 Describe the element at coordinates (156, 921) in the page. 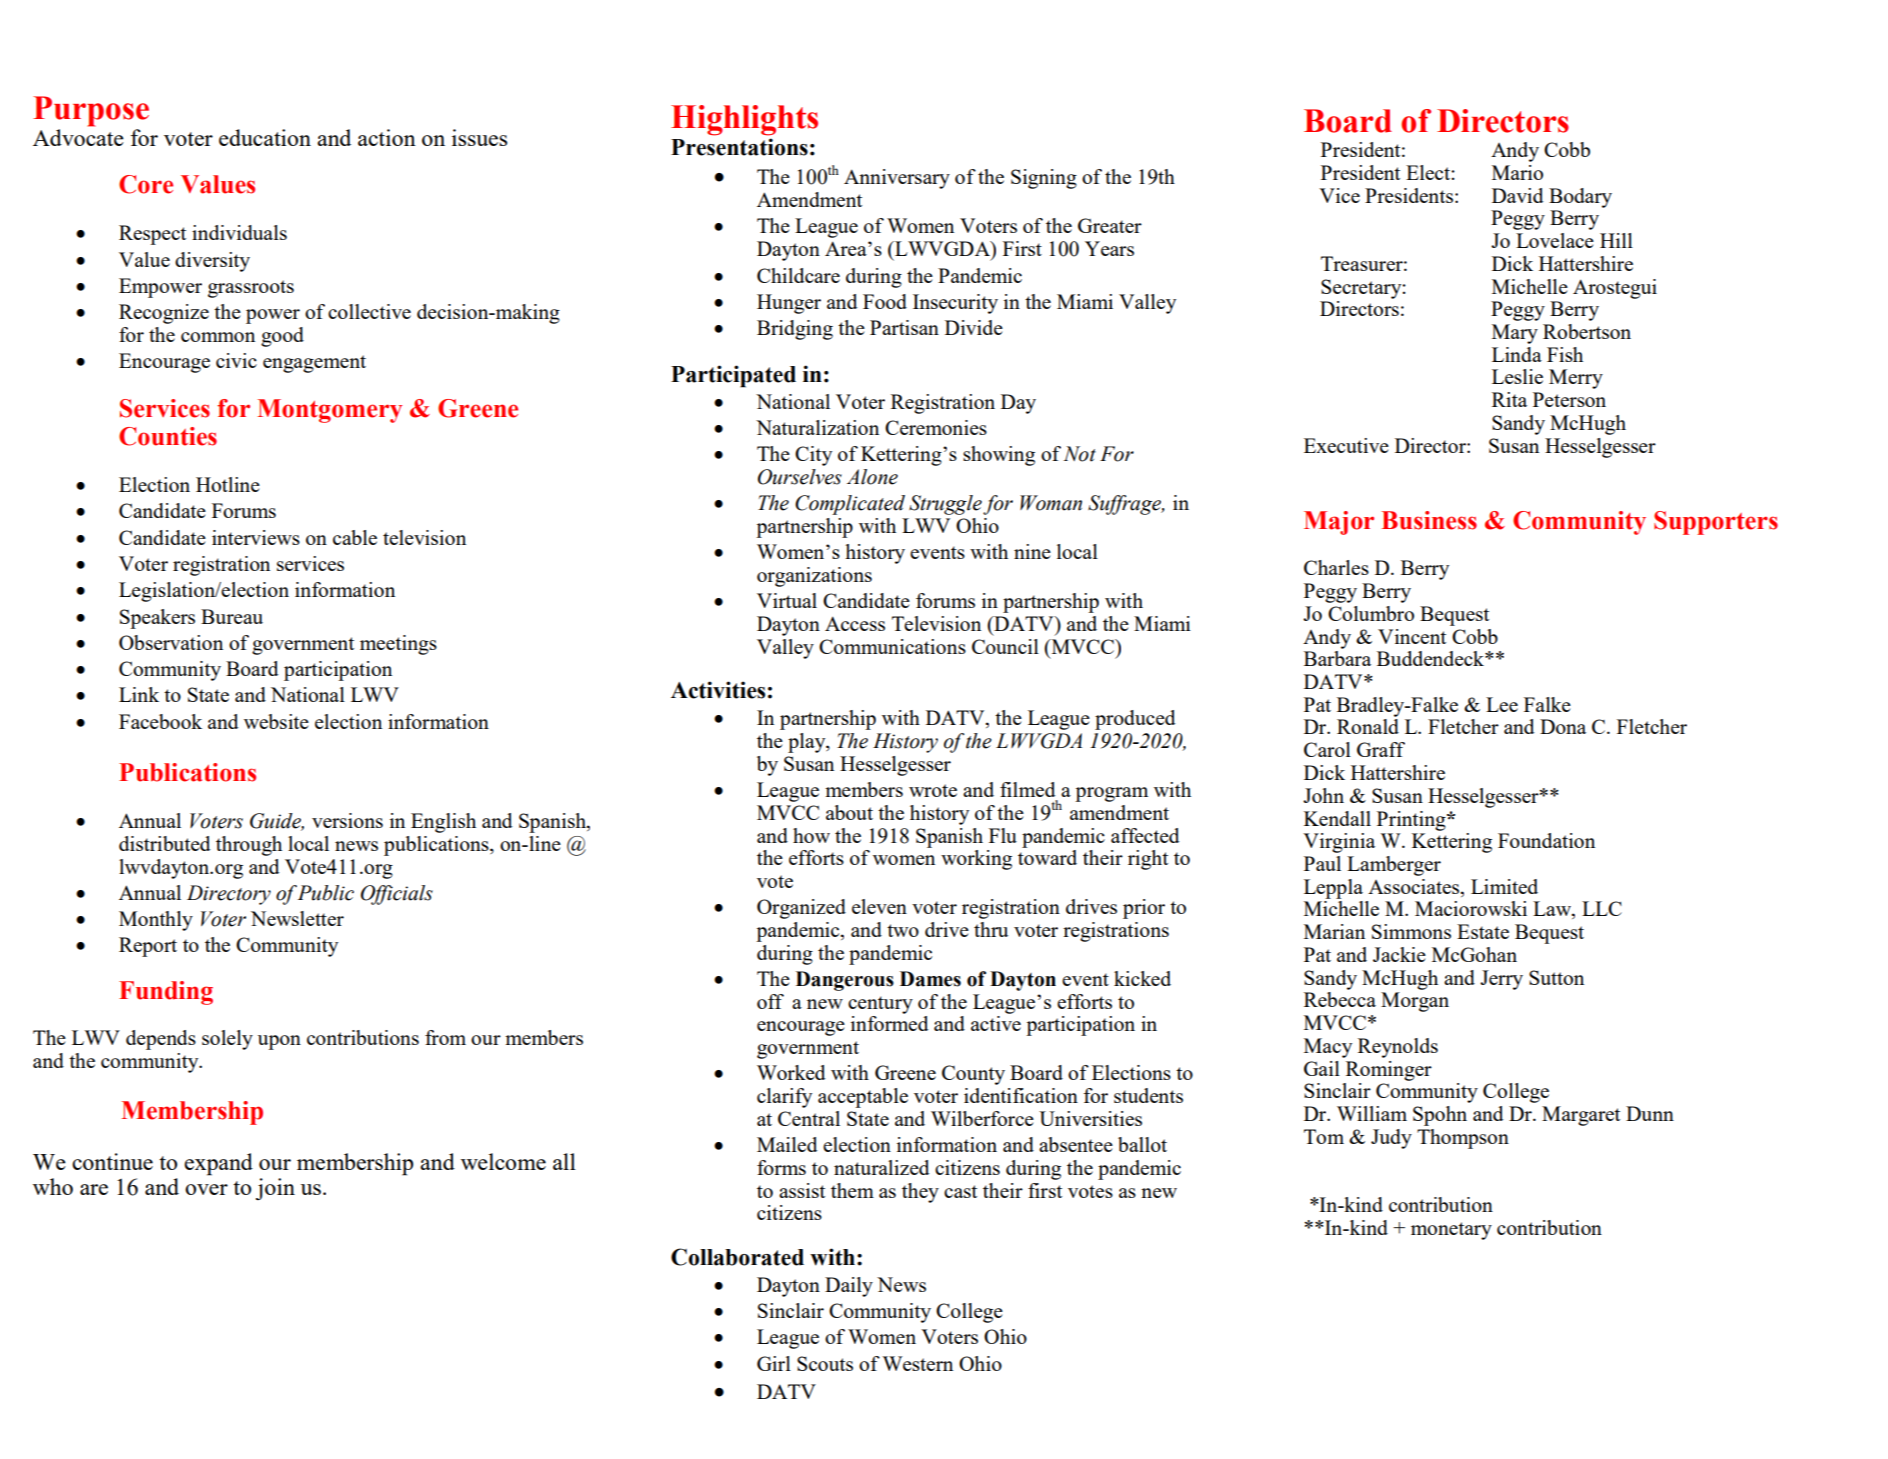

I see `Monthly` at that location.
